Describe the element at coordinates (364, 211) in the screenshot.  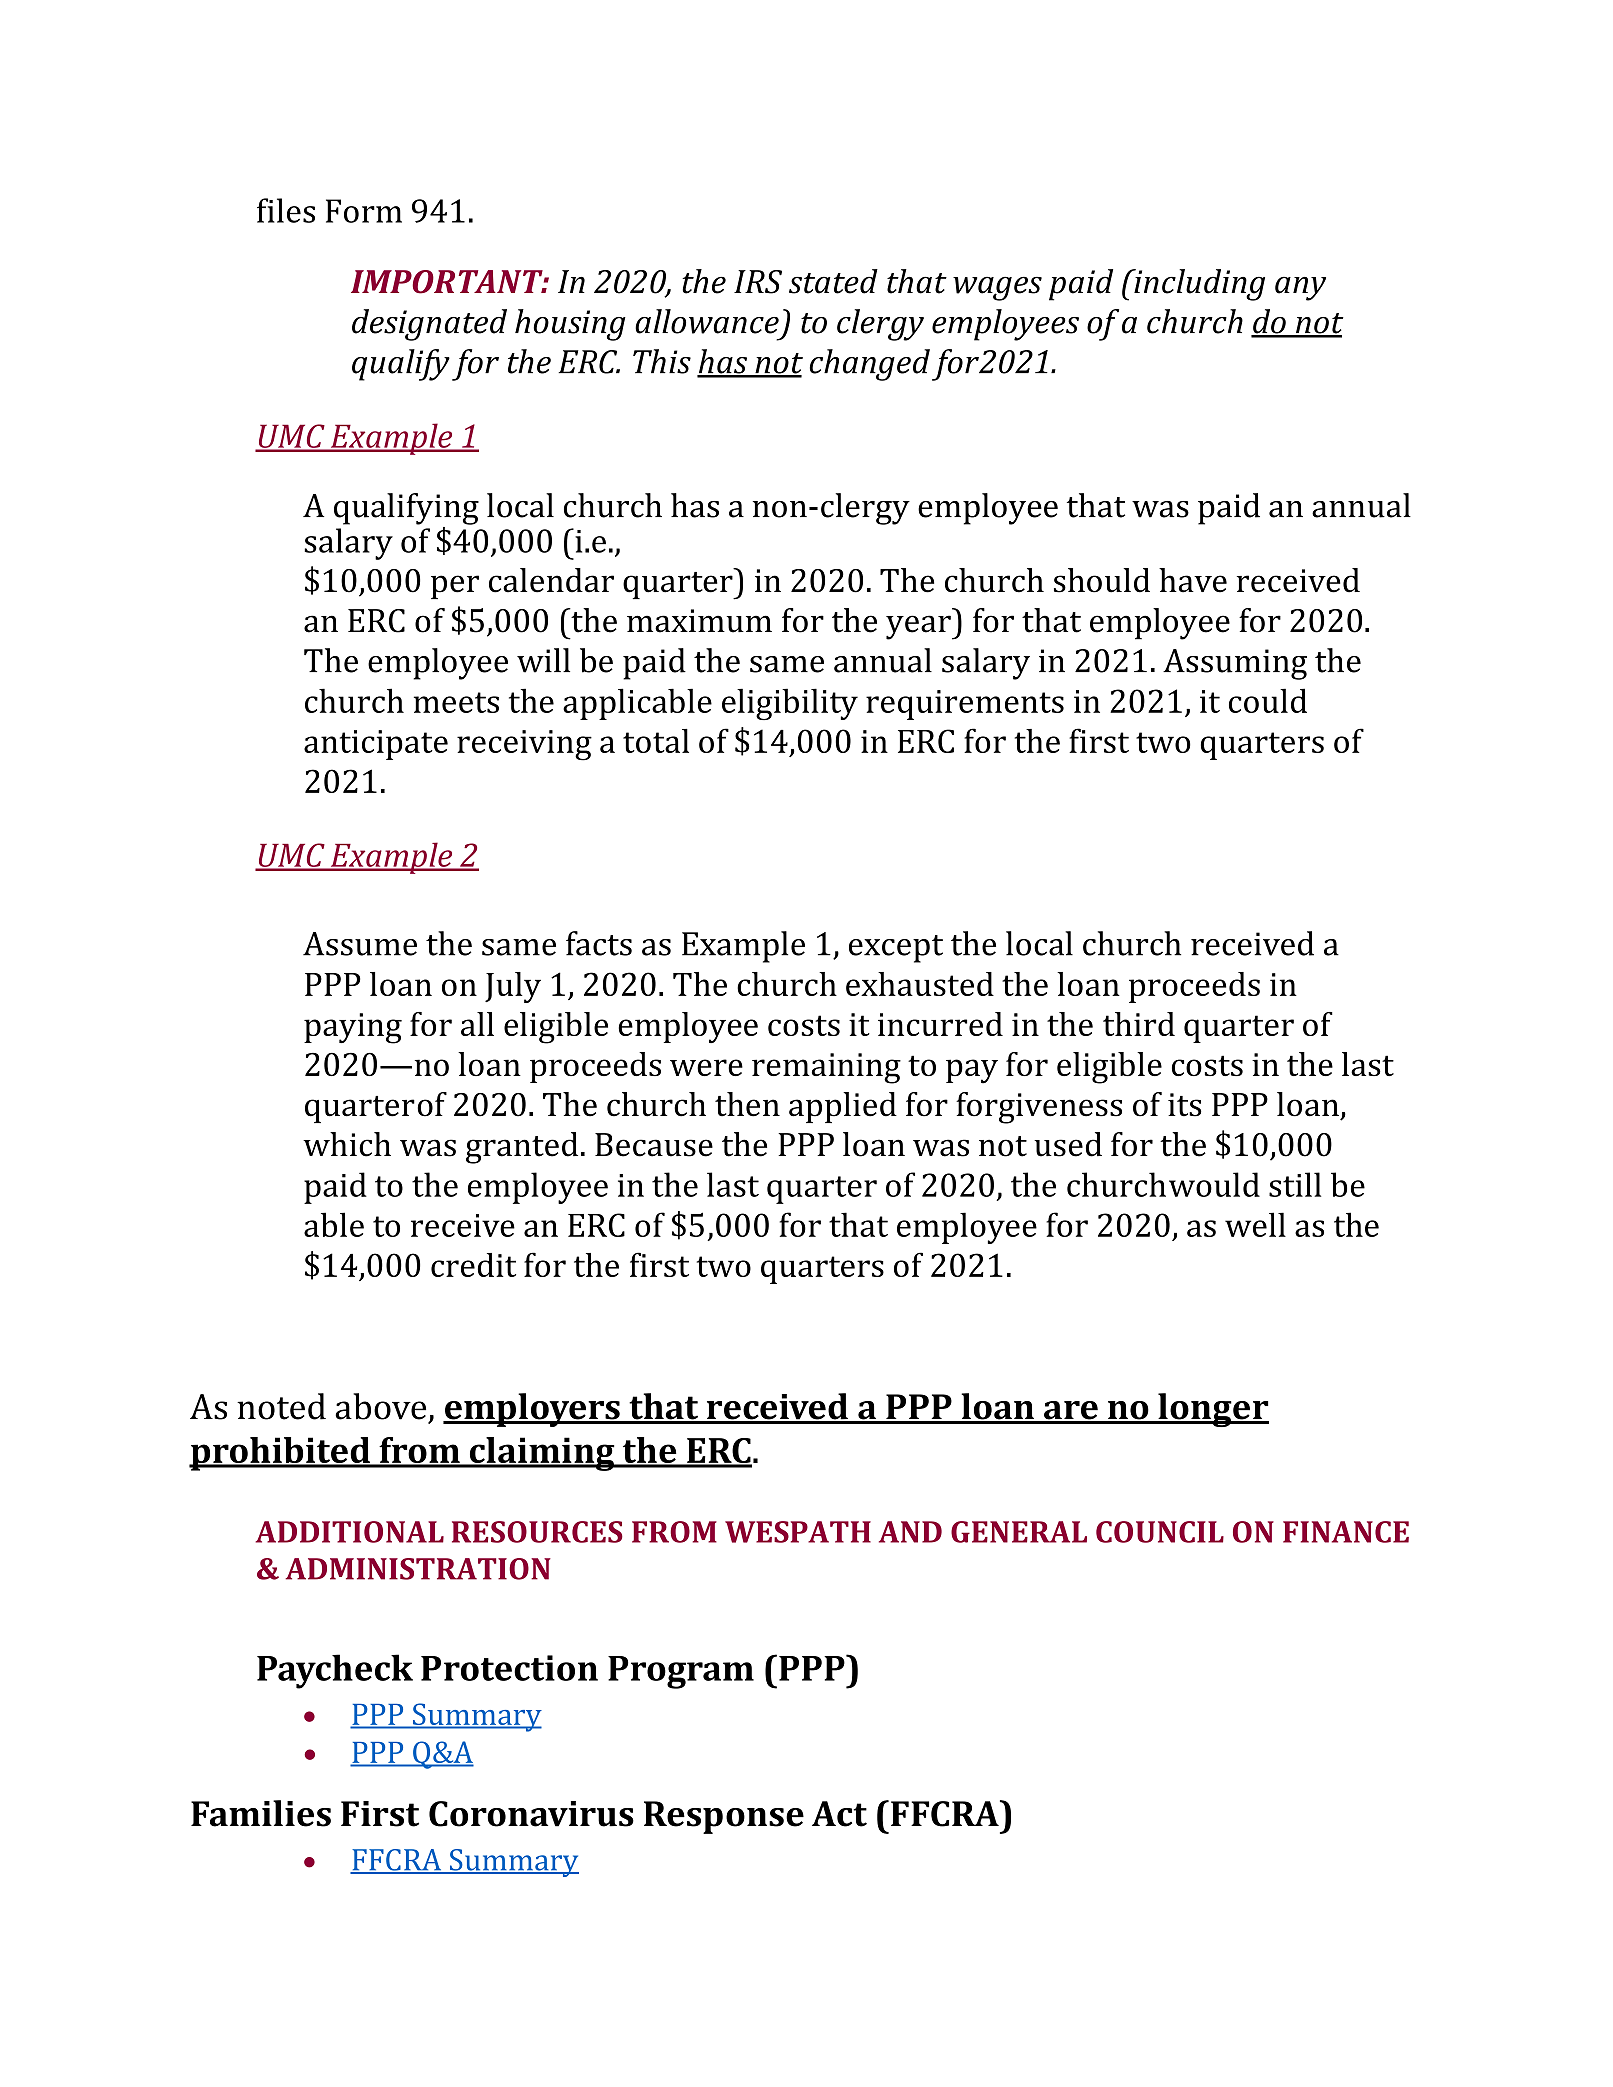
I see `Form` at that location.
